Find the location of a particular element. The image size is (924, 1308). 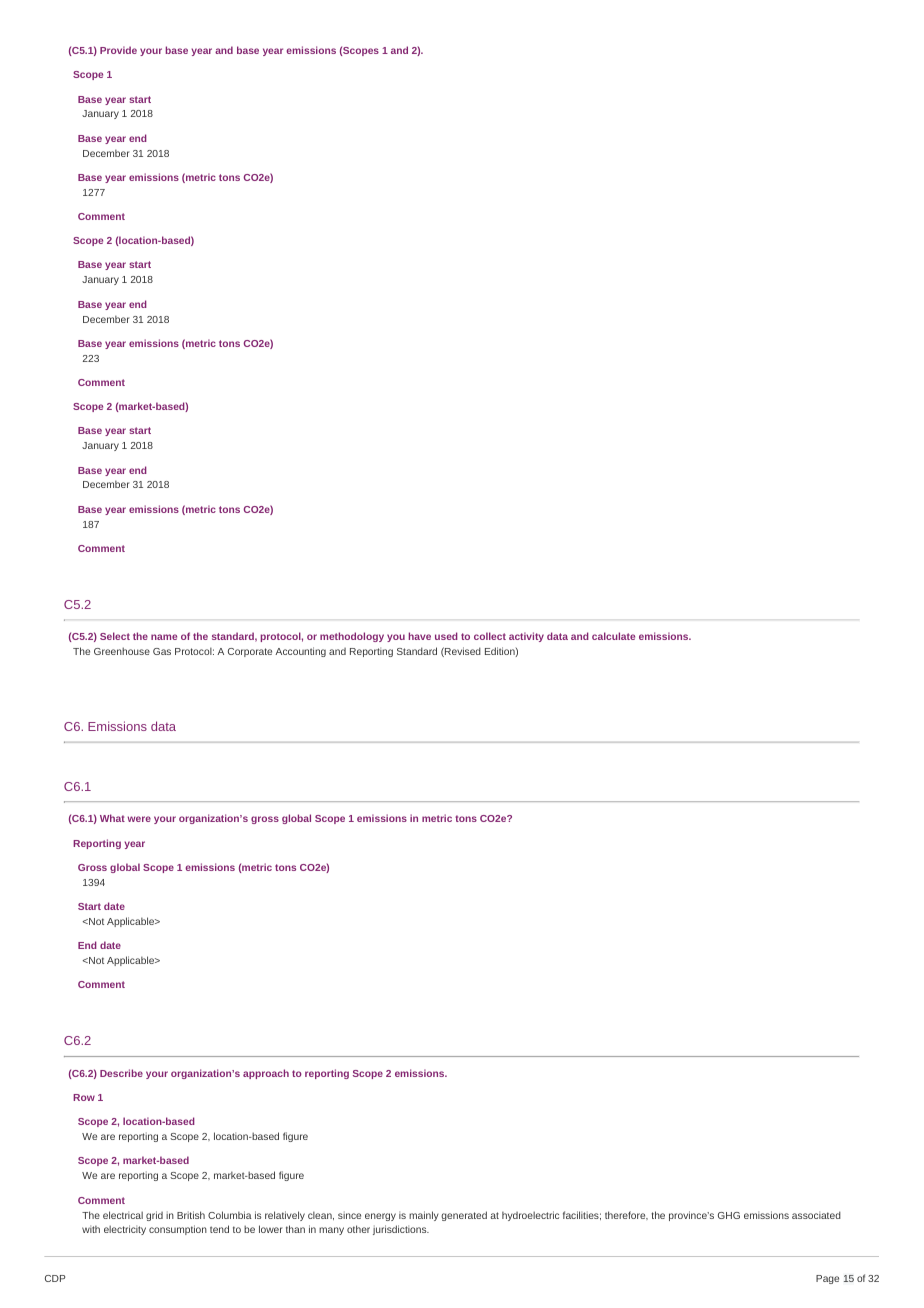

GHG is located at coordinates (729, 1215).
